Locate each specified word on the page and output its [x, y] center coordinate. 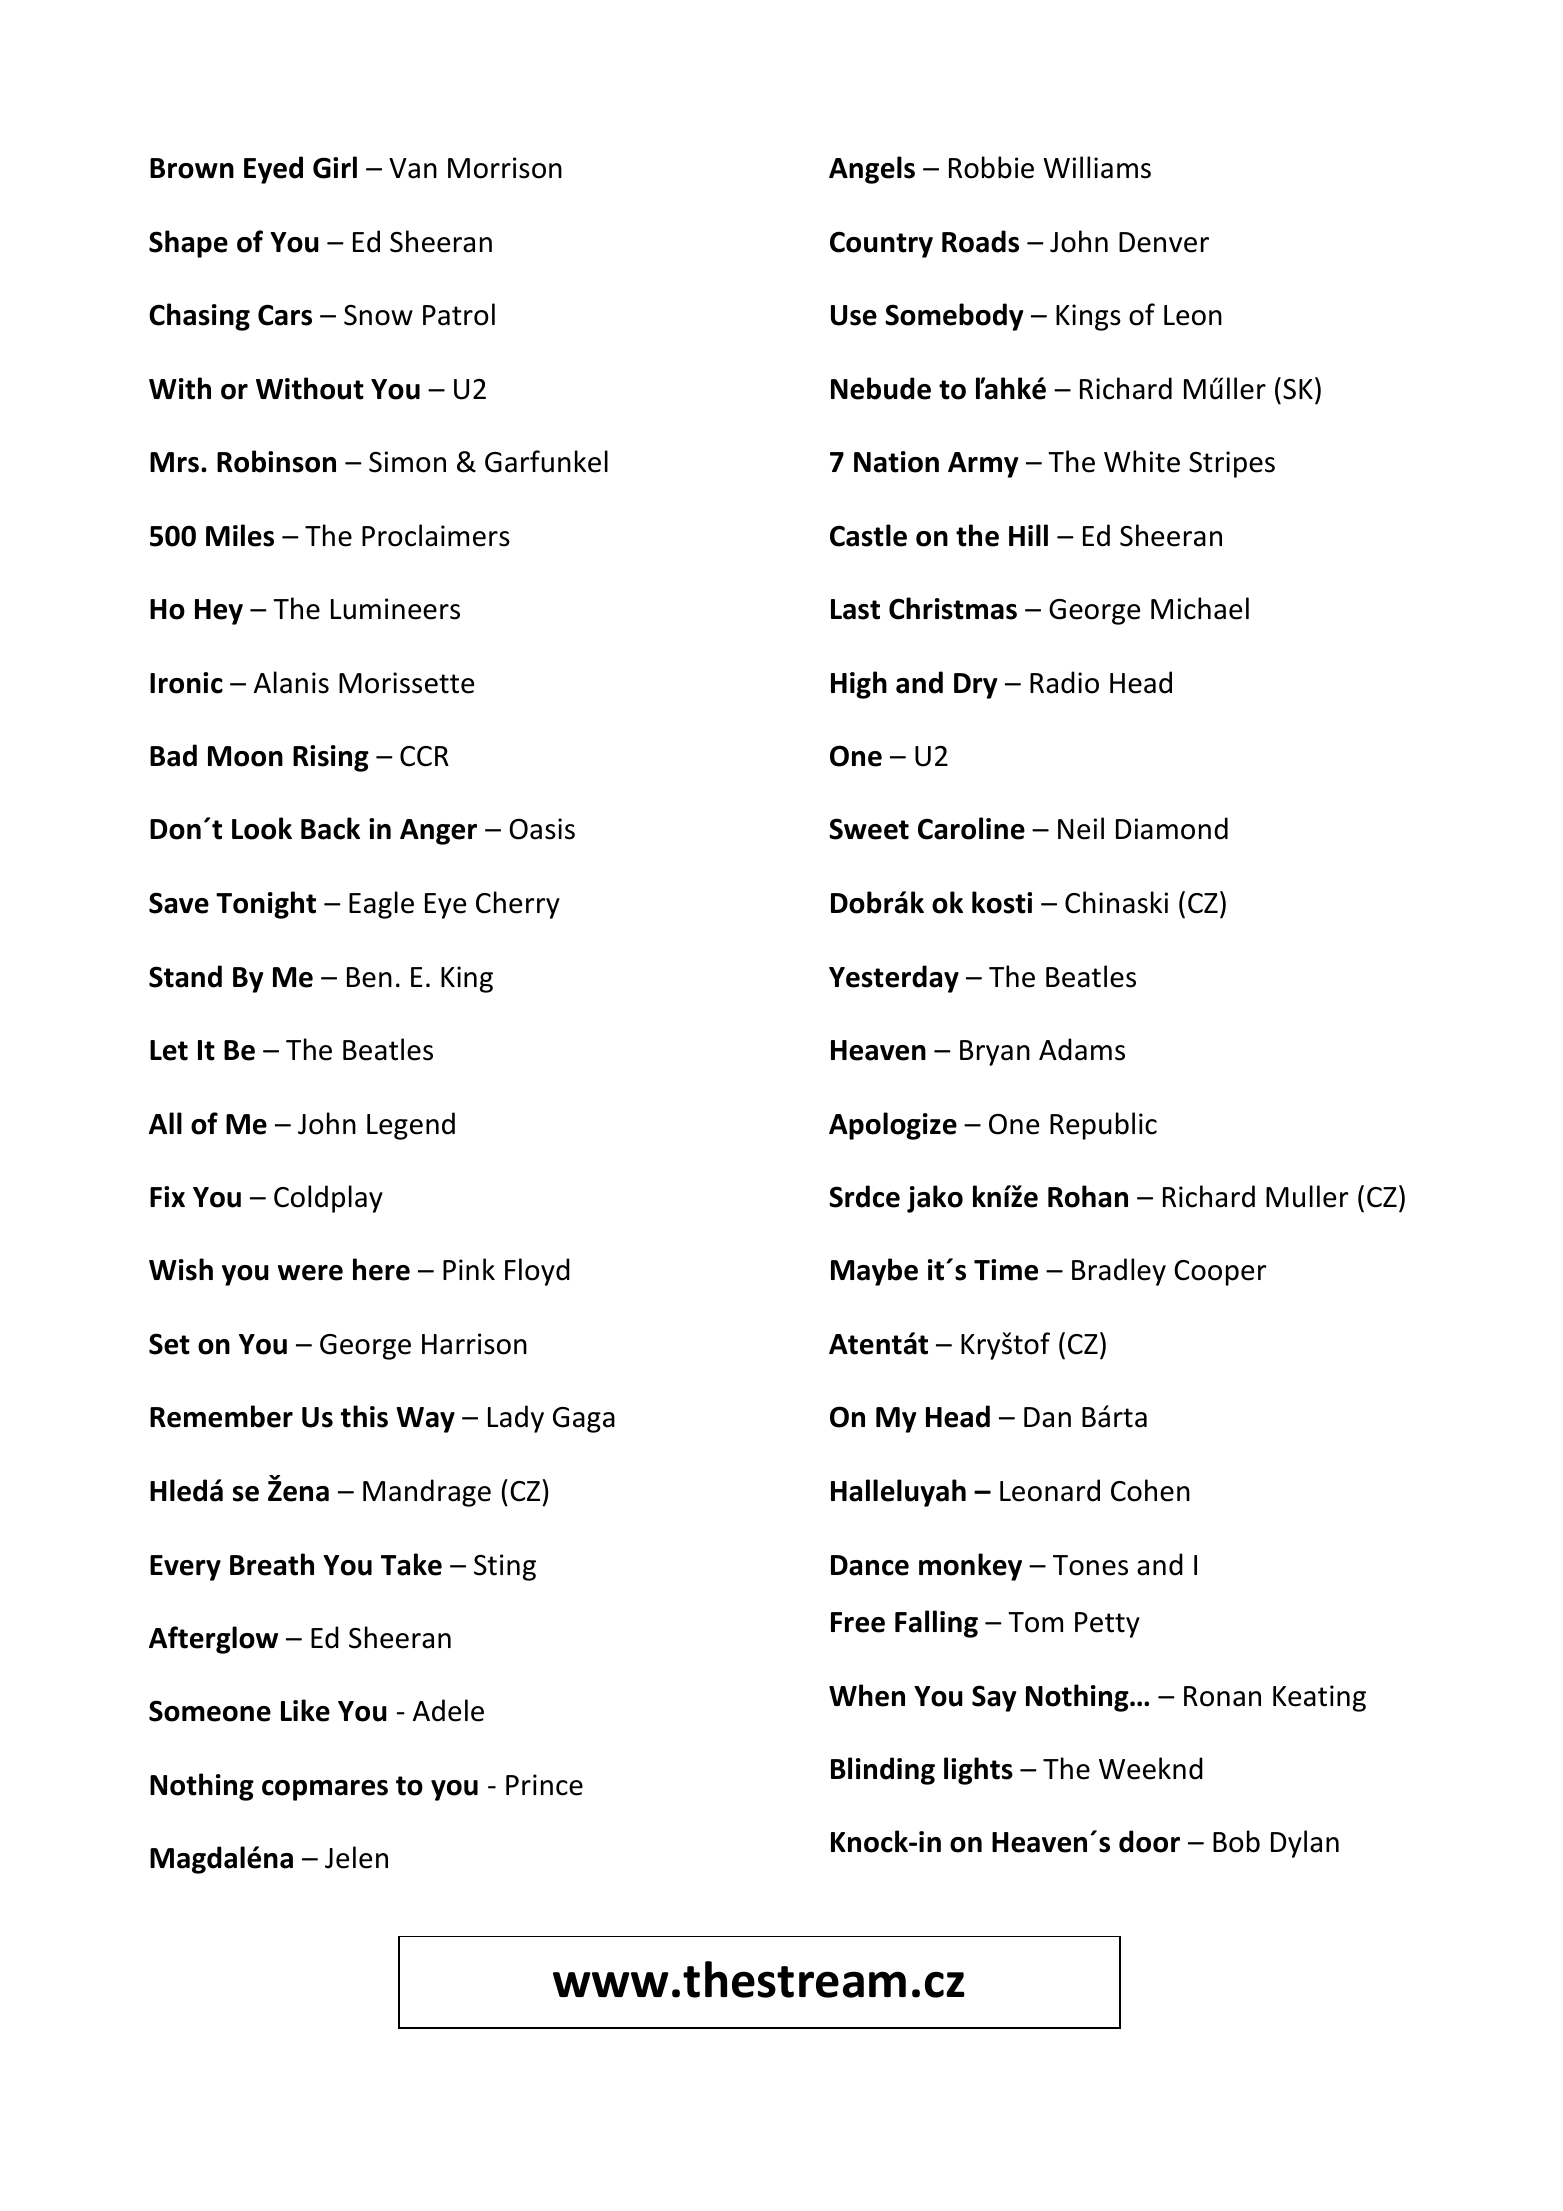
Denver [1164, 242]
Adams [1082, 1049]
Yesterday [894, 979]
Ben [369, 977]
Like [305, 1710]
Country [881, 244]
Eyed [273, 170]
